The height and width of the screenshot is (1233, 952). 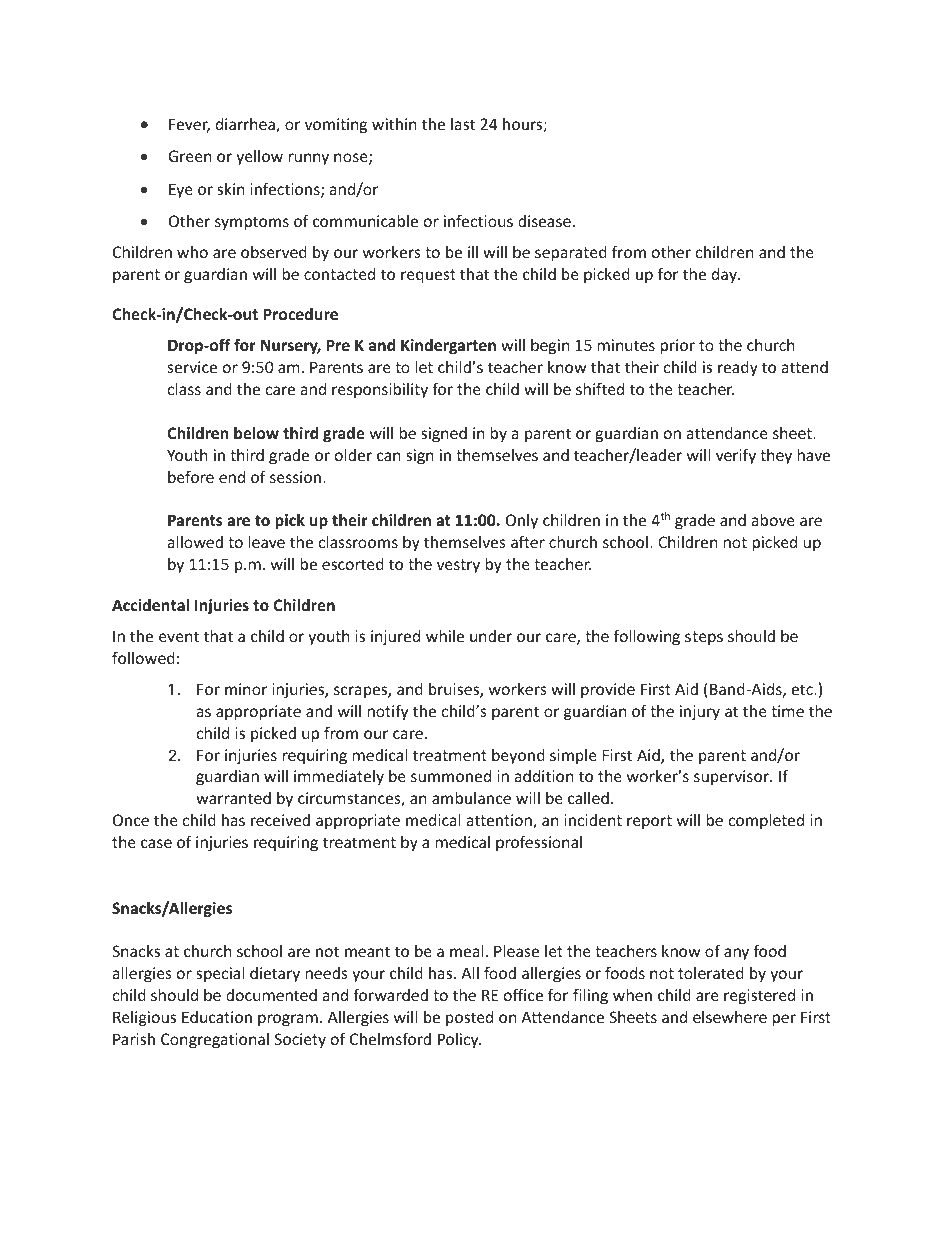 I want to click on warranted, so click(x=233, y=798).
